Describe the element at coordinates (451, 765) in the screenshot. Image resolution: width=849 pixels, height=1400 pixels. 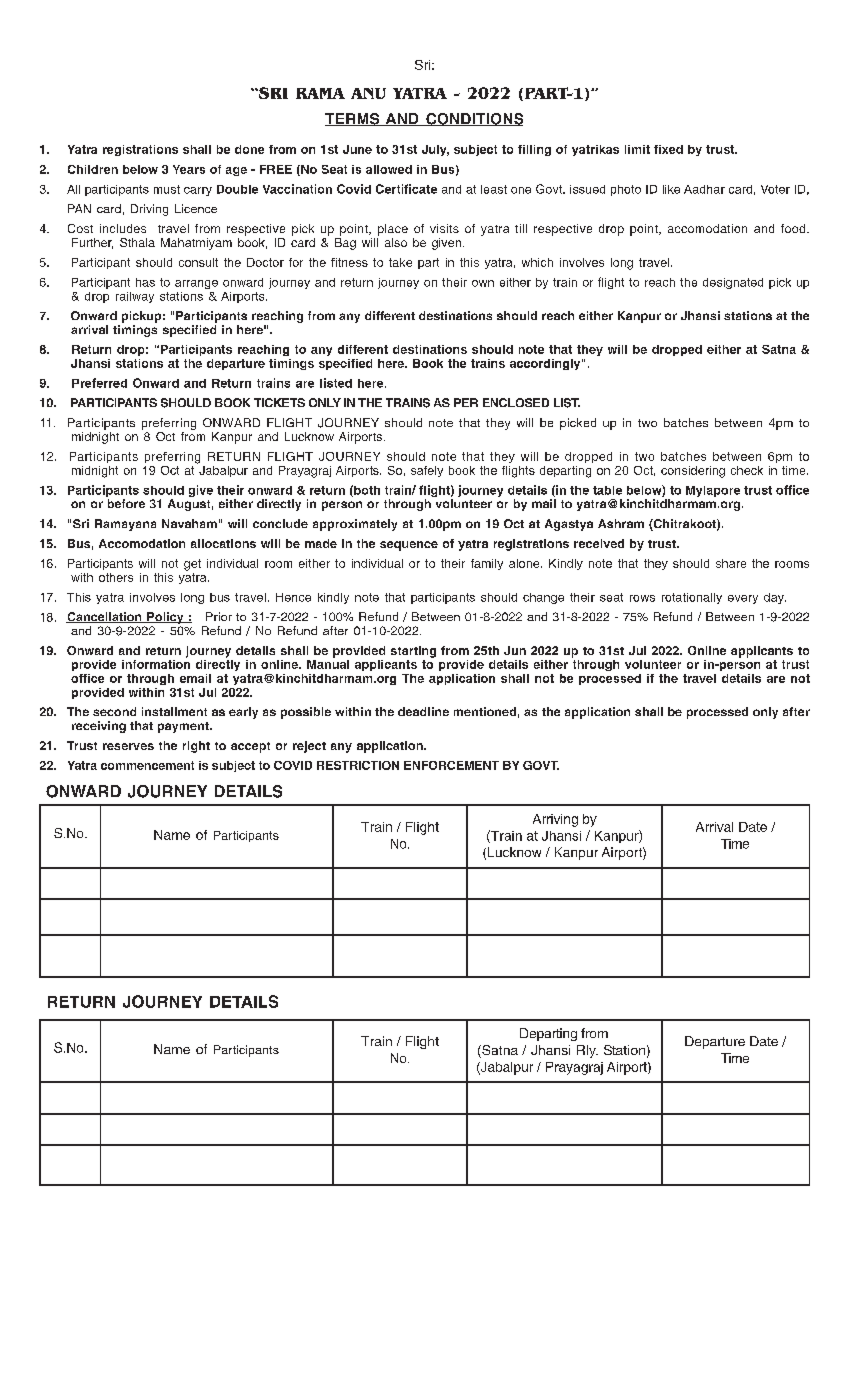
I see `ENFORCEMENT` at that location.
